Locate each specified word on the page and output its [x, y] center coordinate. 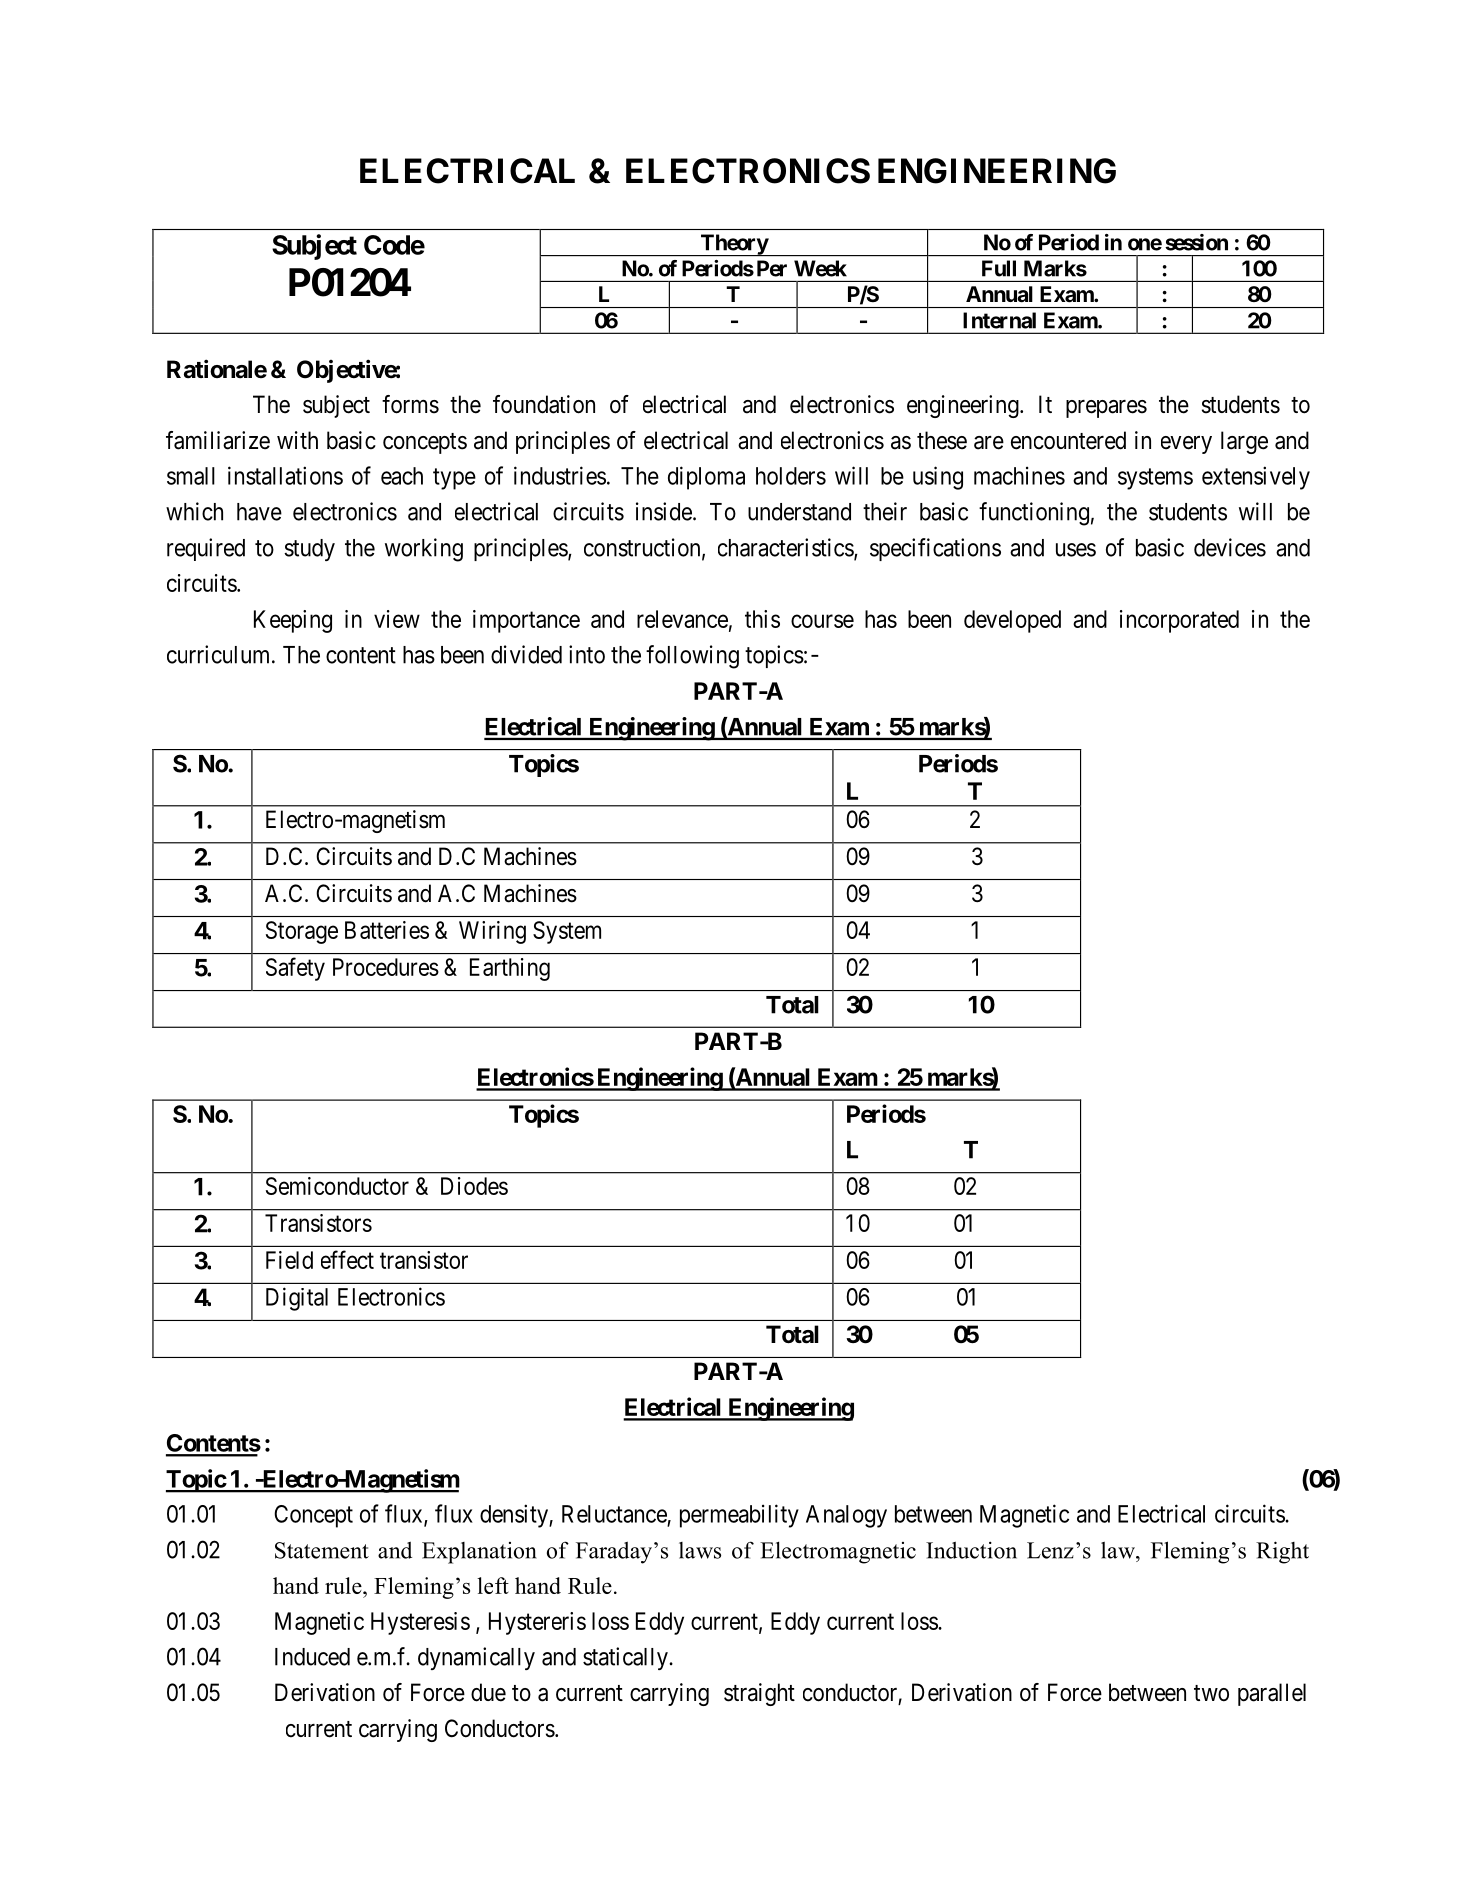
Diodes [474, 1186]
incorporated [1179, 621]
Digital [297, 1299]
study [309, 550]
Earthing [510, 969]
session [1196, 242]
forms [410, 404]
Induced [312, 1657]
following [692, 657]
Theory [734, 245]
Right [1282, 1552]
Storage [302, 932]
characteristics [786, 548]
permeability [739, 1516]
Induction [971, 1550]
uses [1076, 550]
